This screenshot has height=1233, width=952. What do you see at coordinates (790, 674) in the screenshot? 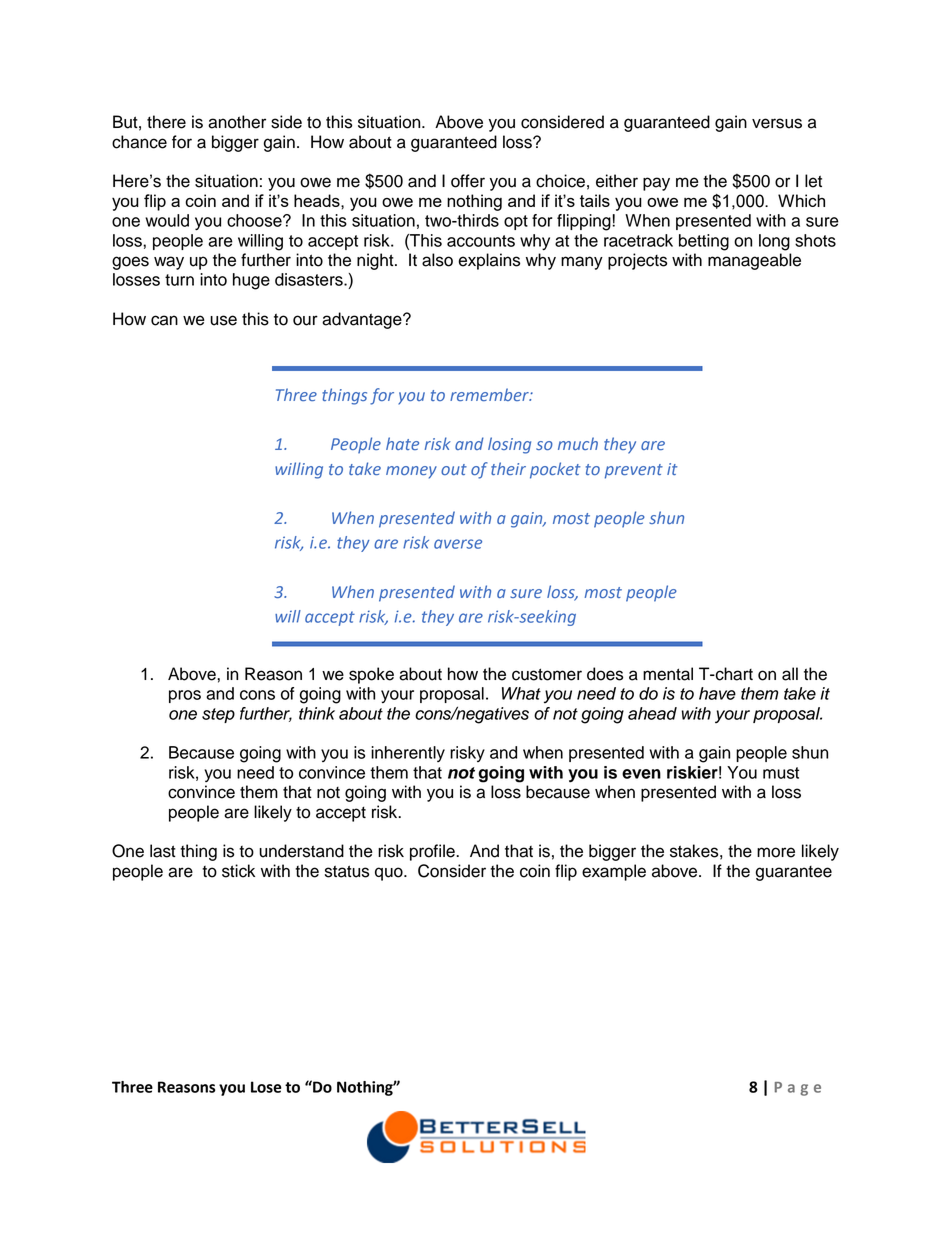
I see `all` at bounding box center [790, 674].
